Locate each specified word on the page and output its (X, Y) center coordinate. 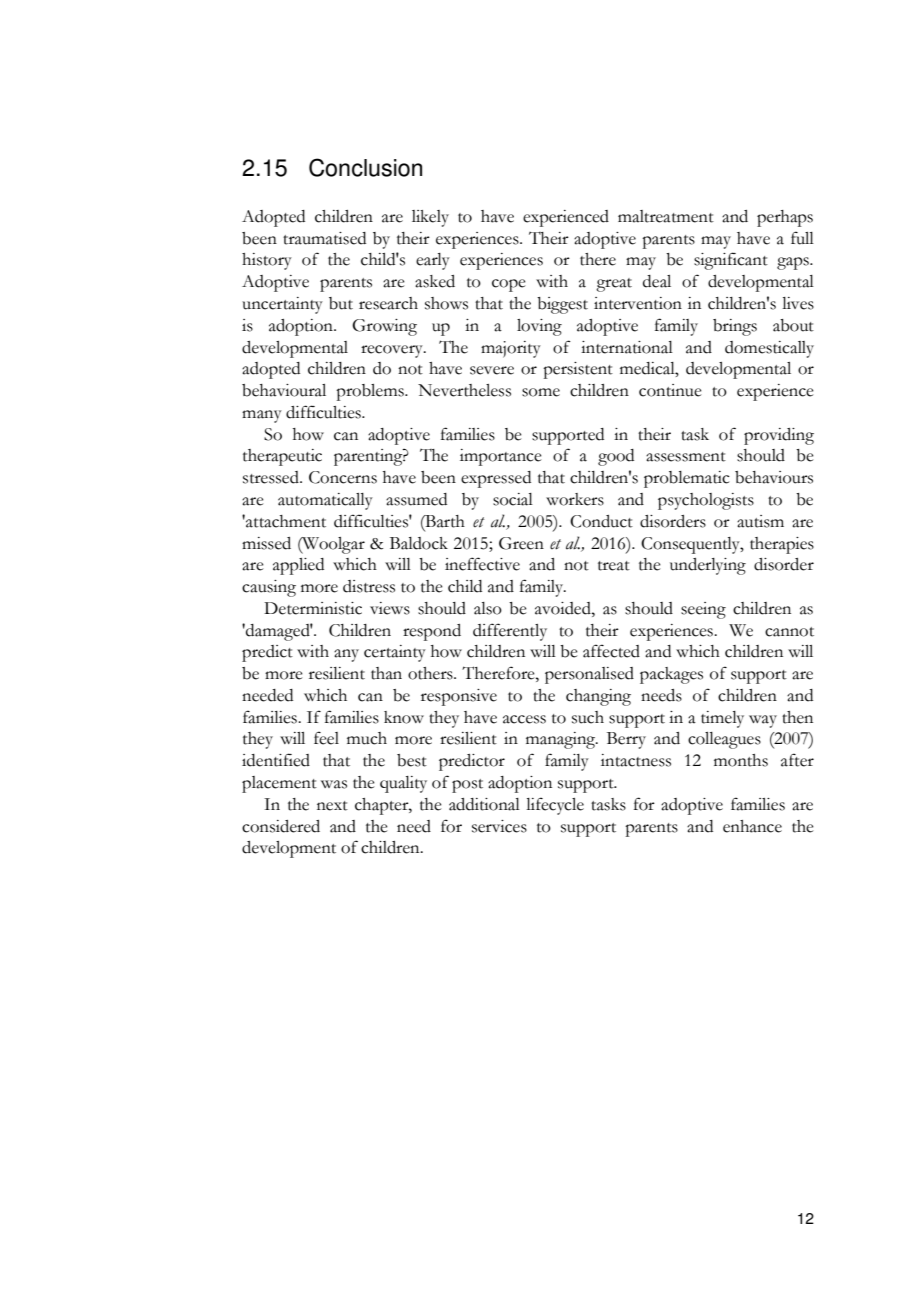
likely (430, 218)
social (513, 499)
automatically (325, 501)
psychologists (706, 501)
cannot (789, 632)
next (332, 806)
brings (735, 327)
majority (511, 349)
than (386, 673)
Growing (384, 327)
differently (510, 632)
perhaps (785, 218)
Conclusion (365, 167)
